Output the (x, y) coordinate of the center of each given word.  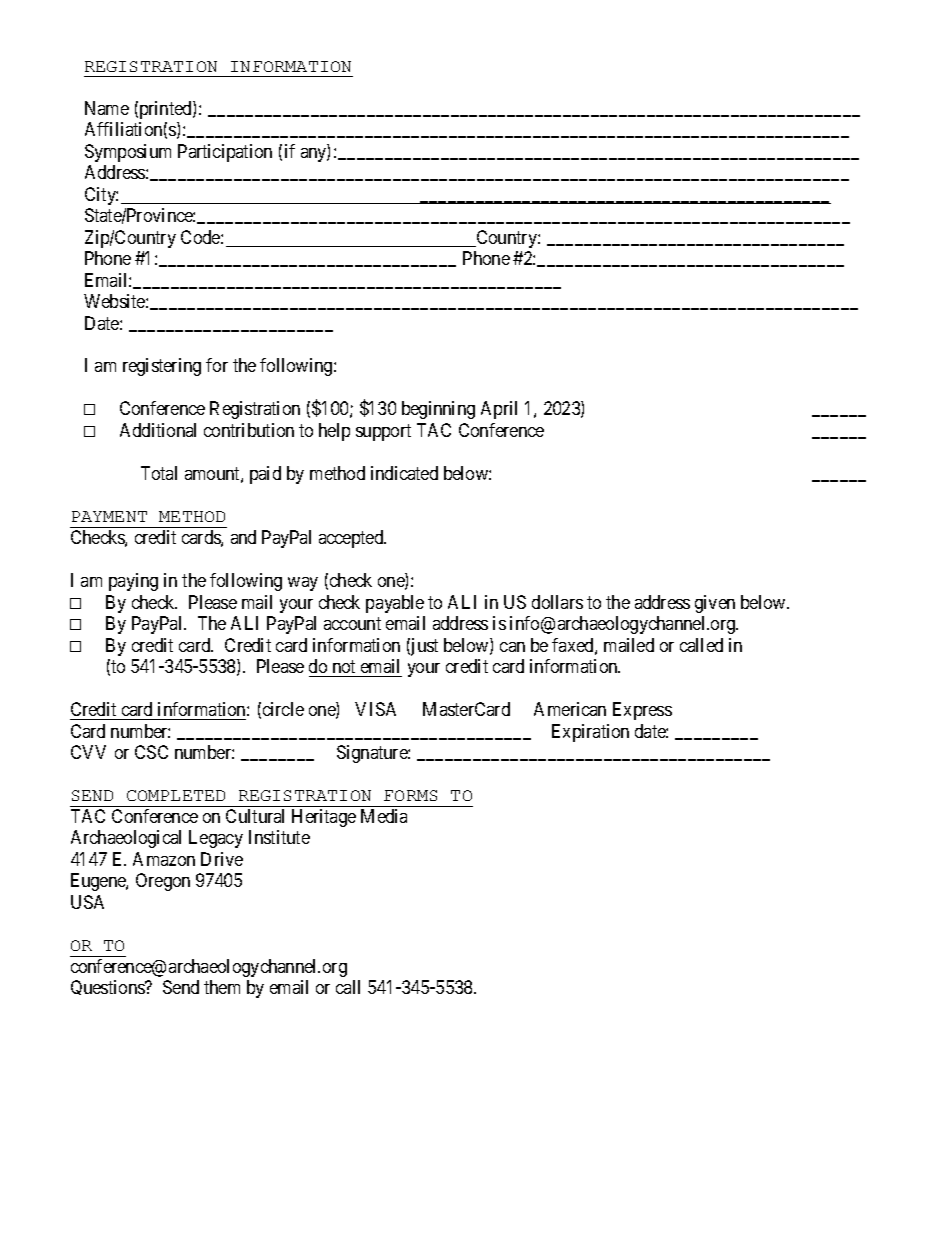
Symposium (128, 153)
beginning (438, 410)
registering (162, 367)
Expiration (590, 733)
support (383, 432)
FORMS (410, 795)
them (222, 987)
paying (133, 582)
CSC (151, 752)
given (715, 604)
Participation (225, 153)
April (499, 410)
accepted (352, 539)
